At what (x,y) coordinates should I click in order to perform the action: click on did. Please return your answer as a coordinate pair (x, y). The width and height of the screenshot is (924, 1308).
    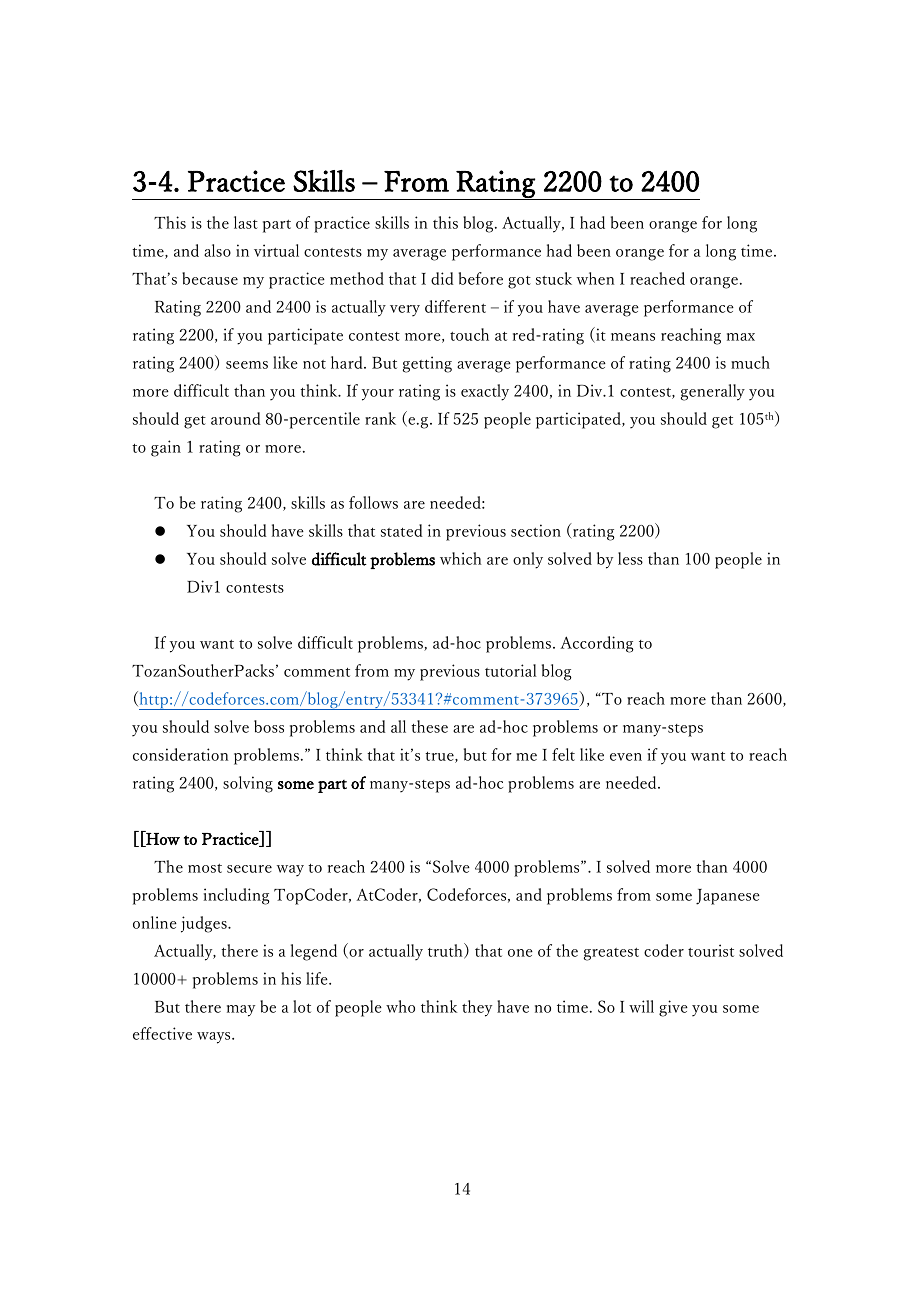
    Looking at the image, I should click on (442, 278).
